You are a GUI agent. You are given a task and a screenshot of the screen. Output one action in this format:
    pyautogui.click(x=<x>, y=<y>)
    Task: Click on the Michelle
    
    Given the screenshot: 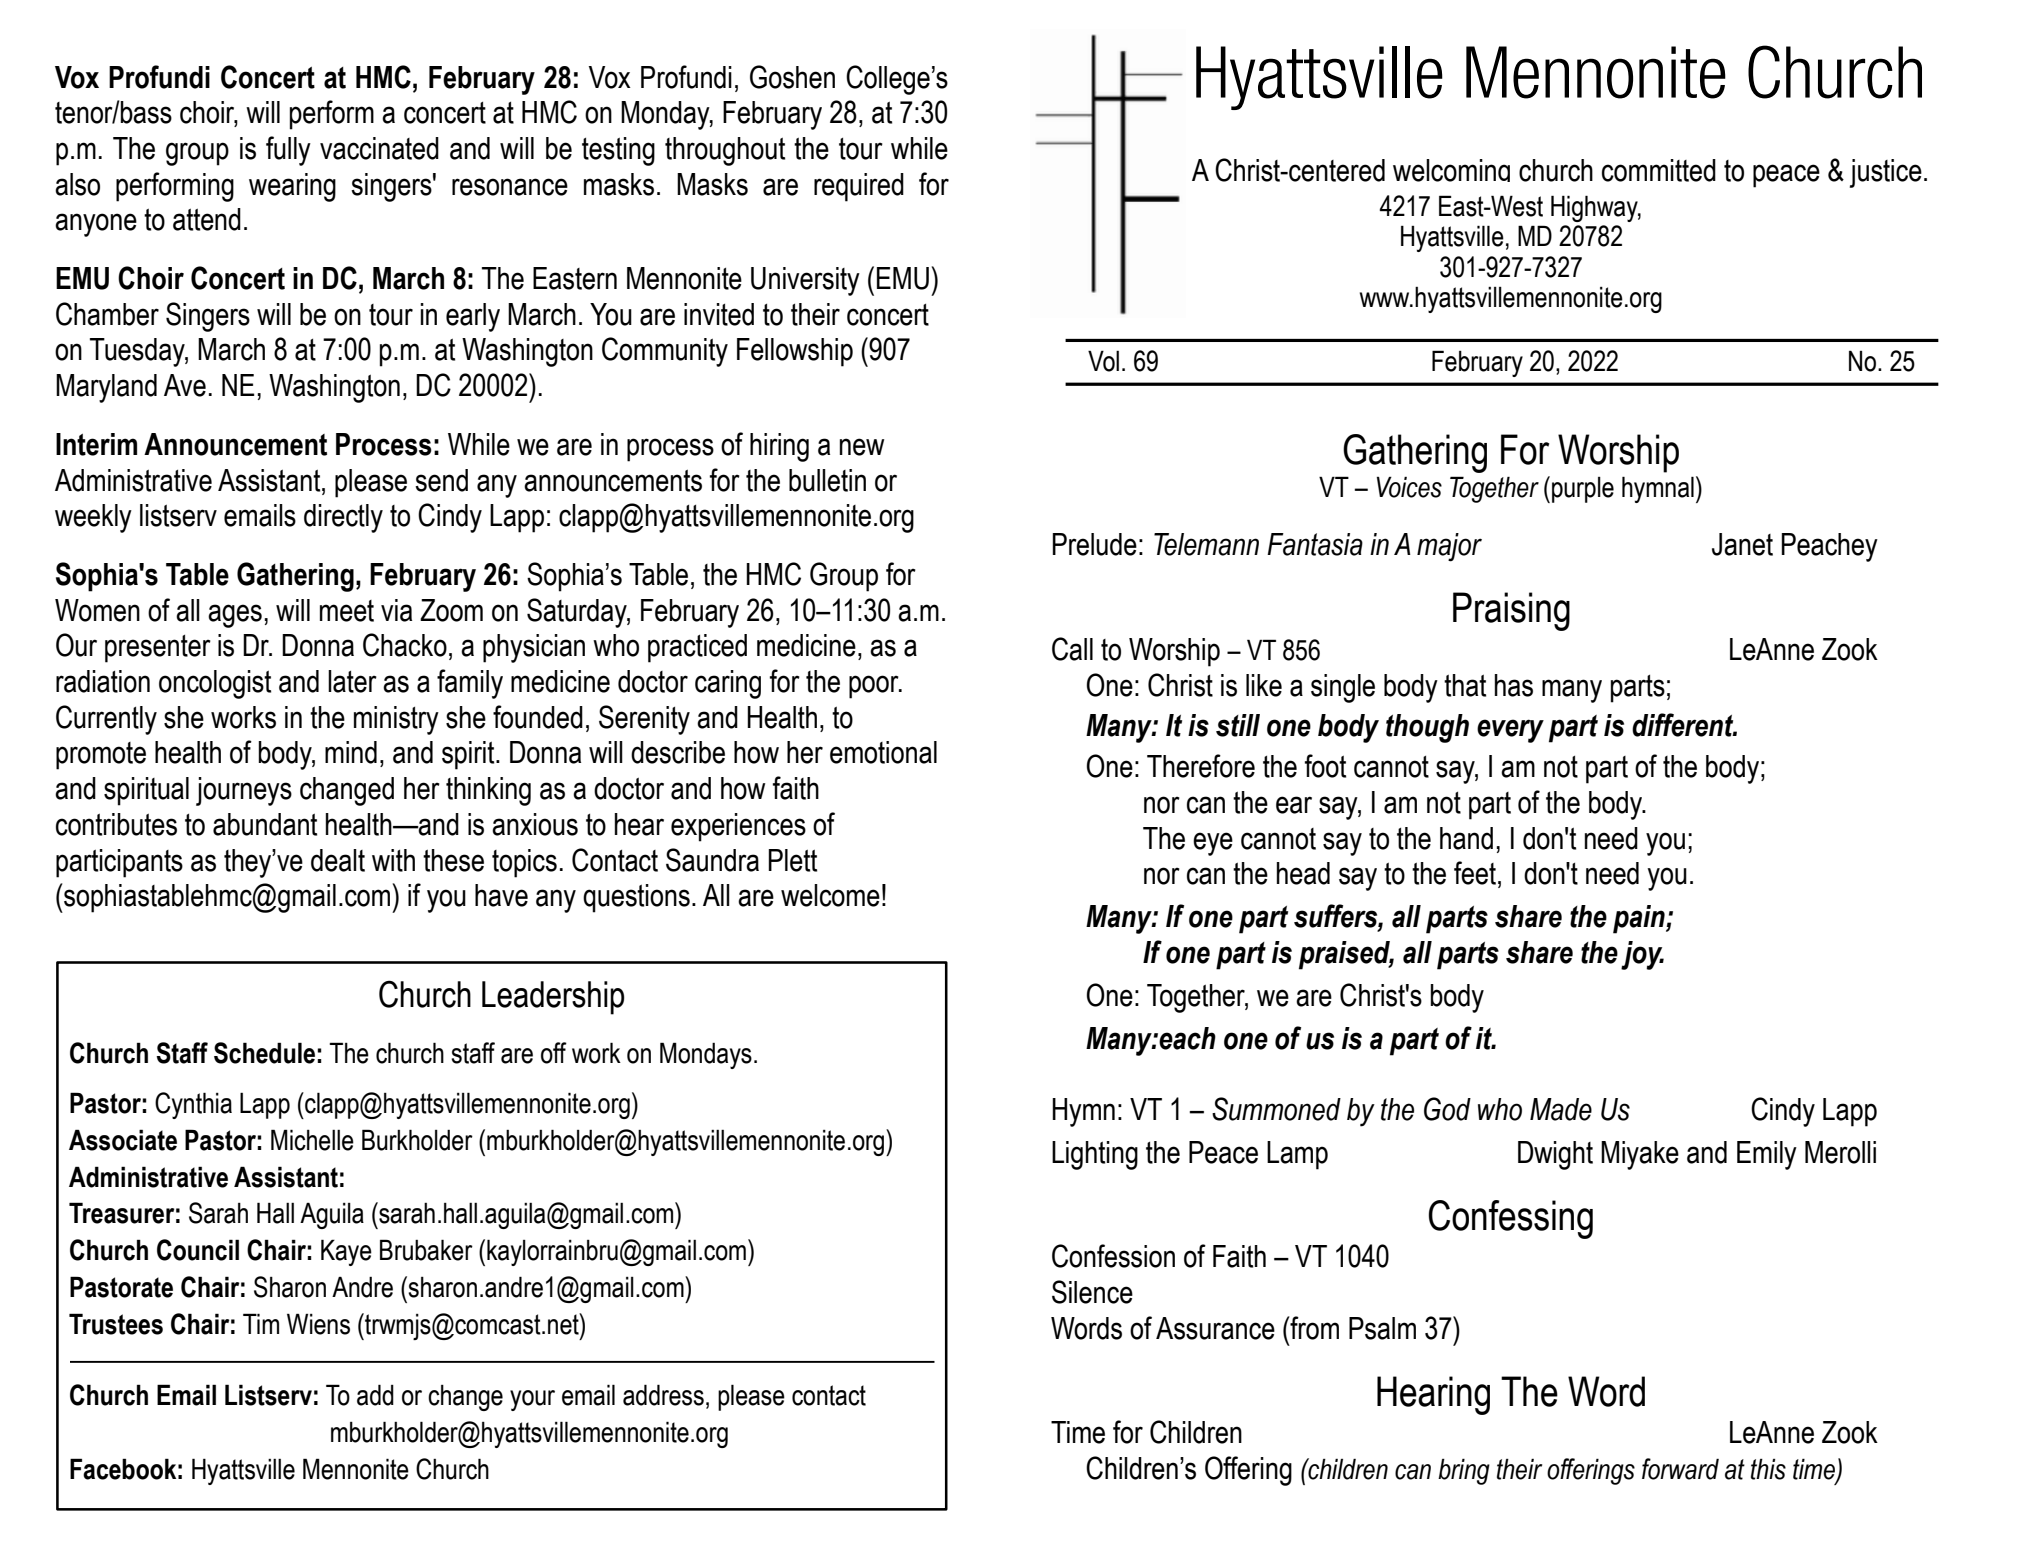 What is the action you would take?
    pyautogui.click(x=312, y=1140)
